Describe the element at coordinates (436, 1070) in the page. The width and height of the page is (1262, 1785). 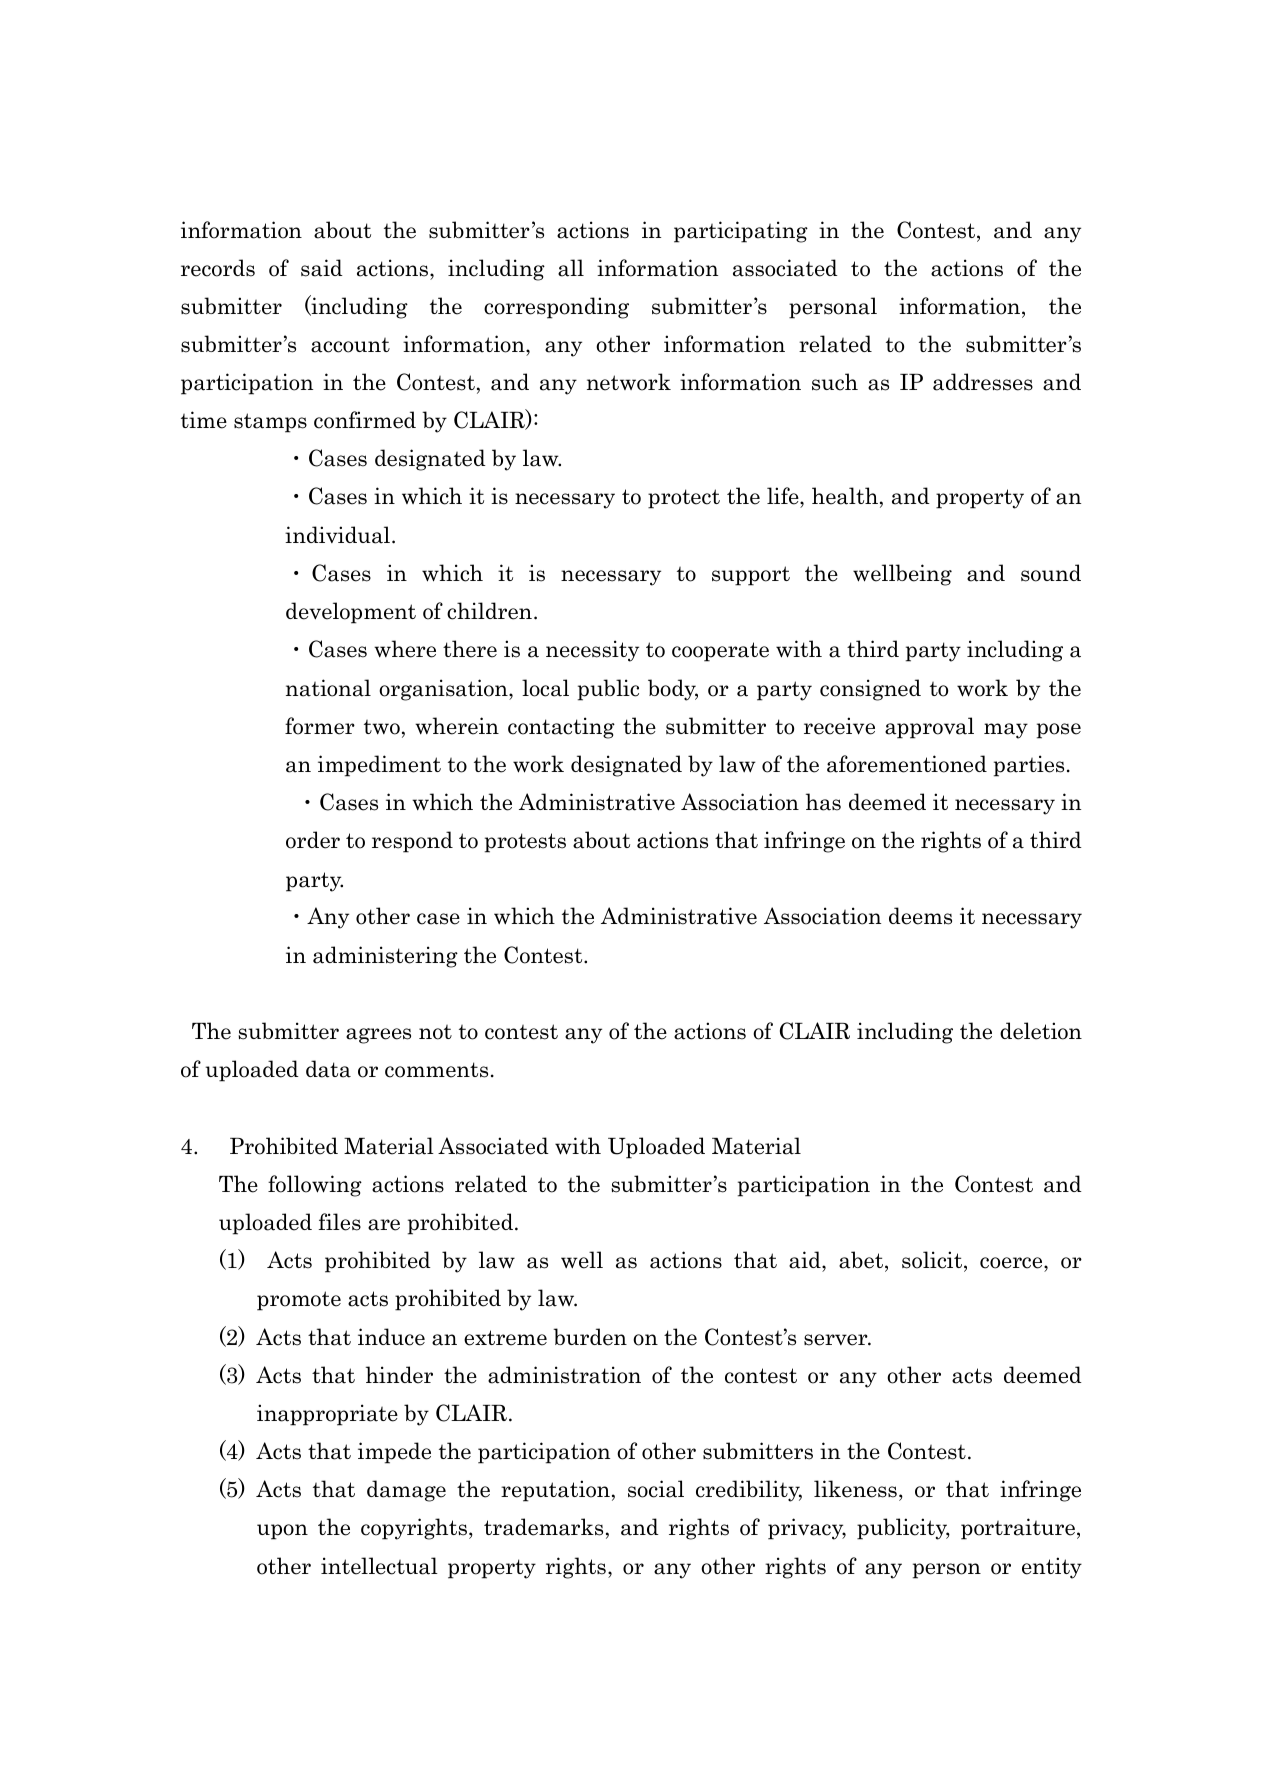
I see `comments` at that location.
